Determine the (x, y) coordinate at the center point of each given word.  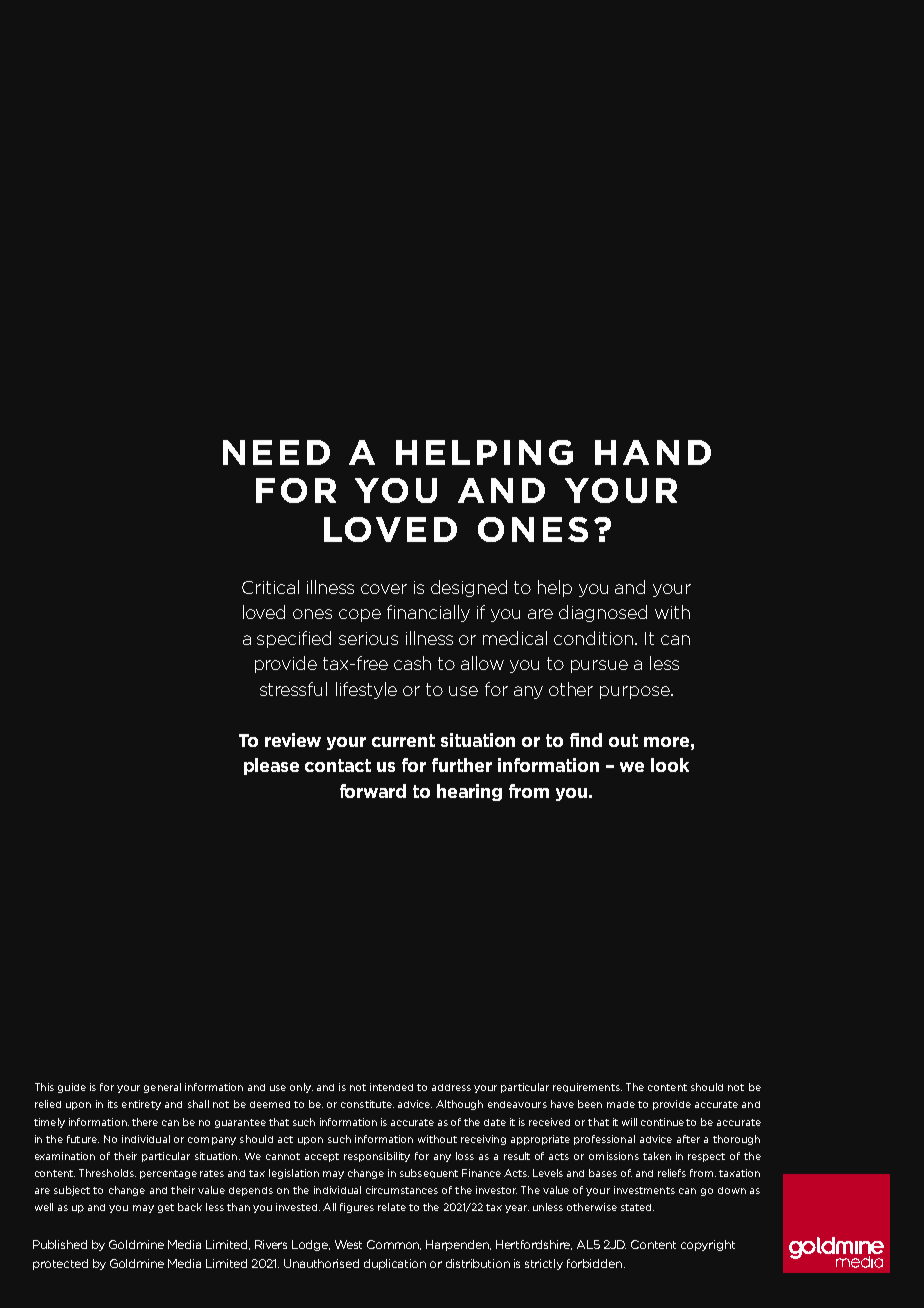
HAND (653, 452)
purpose (636, 692)
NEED (276, 452)
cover (384, 589)
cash (412, 663)
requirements (587, 1087)
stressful (293, 689)
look (670, 765)
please (271, 766)
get (166, 1208)
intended (391, 1087)
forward (373, 791)
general (162, 1088)
